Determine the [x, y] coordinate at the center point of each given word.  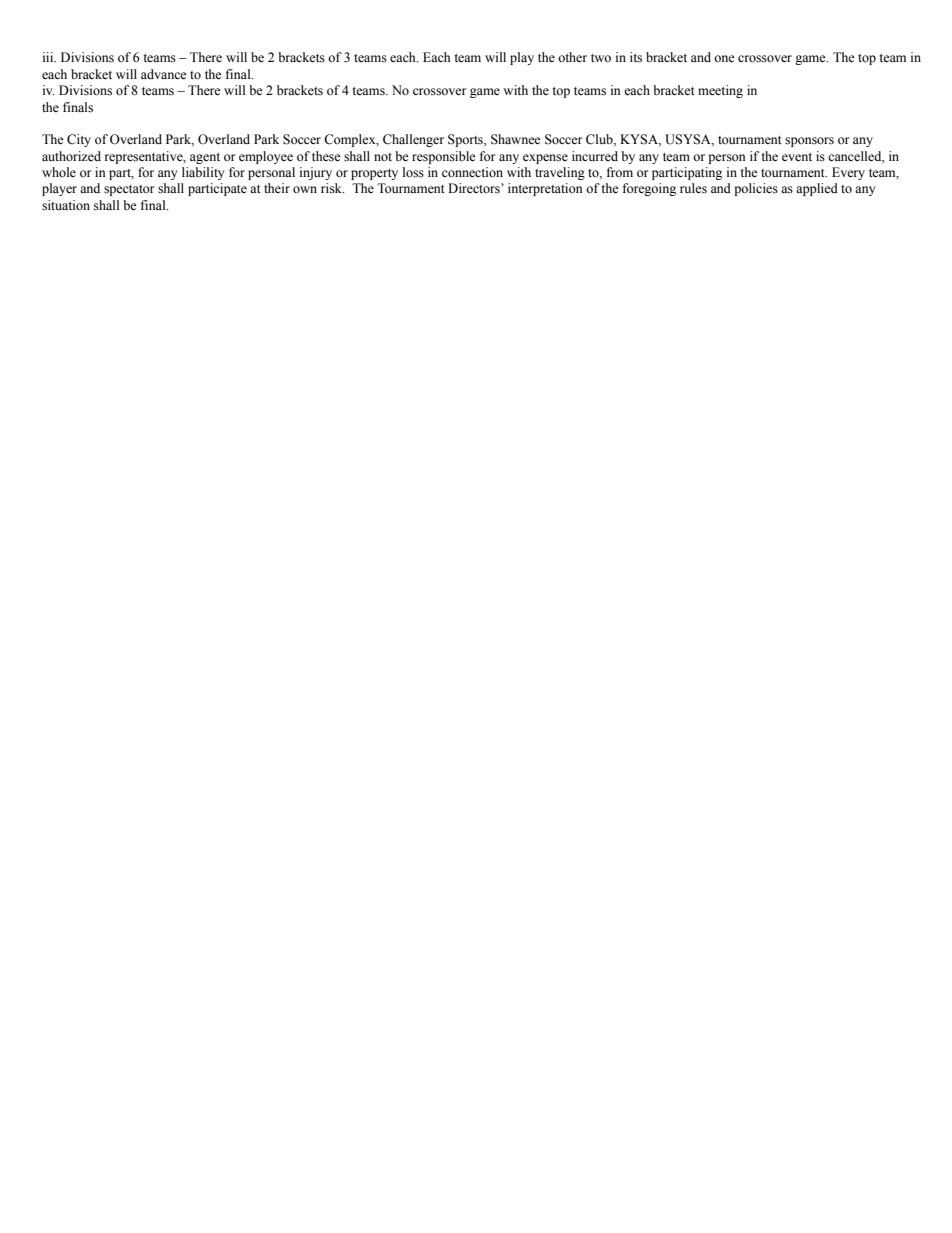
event [797, 157]
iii [49, 57]
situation [66, 205]
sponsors [809, 142]
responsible [444, 157]
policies [756, 189]
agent [205, 158]
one [724, 59]
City [79, 140]
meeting [720, 91]
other [572, 57]
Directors [475, 188]
